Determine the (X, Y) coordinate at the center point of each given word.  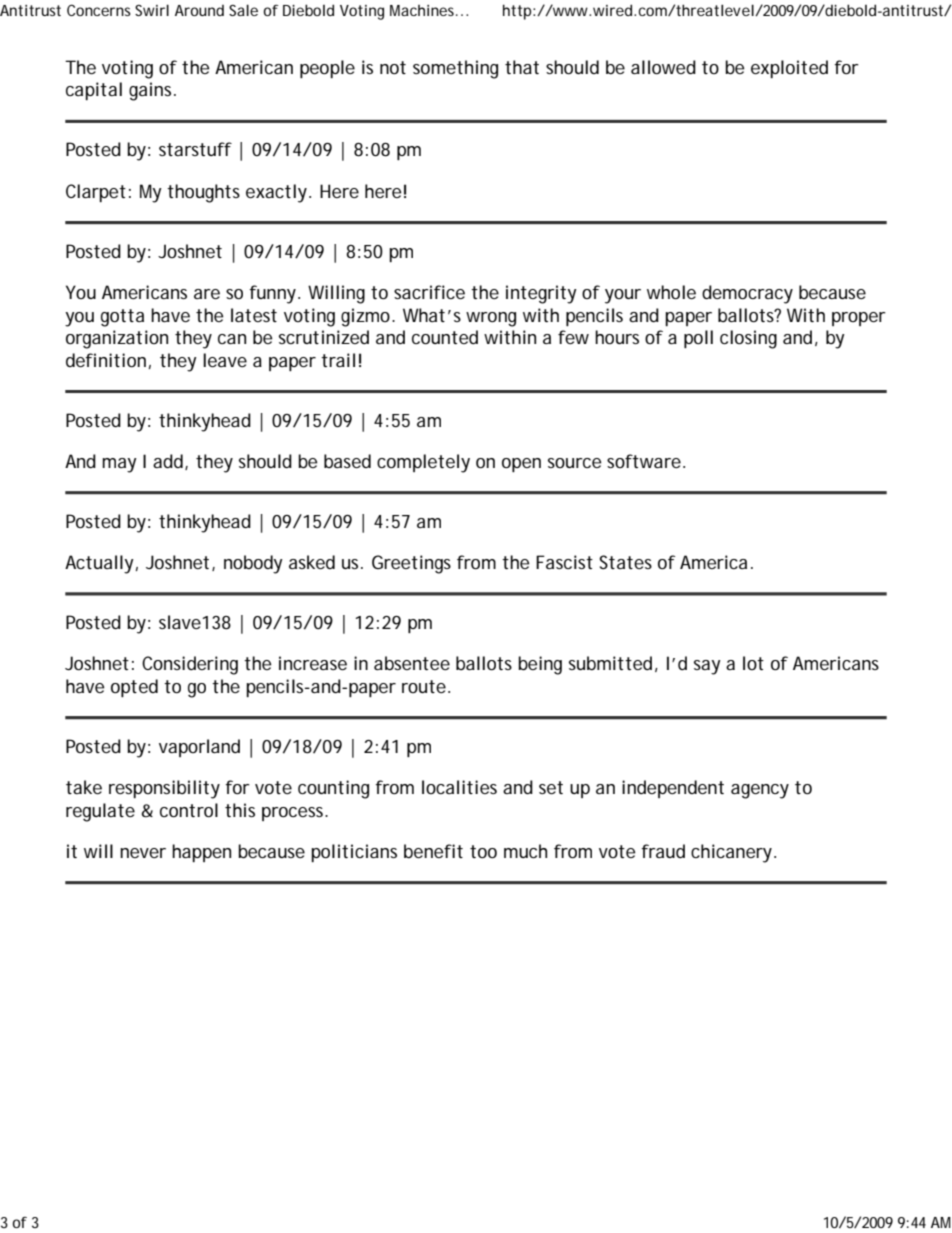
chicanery (733, 853)
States (625, 562)
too (483, 851)
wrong (491, 319)
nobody (253, 564)
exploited (789, 69)
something (455, 69)
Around (199, 10)
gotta (122, 318)
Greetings (411, 564)
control (189, 810)
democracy (747, 294)
